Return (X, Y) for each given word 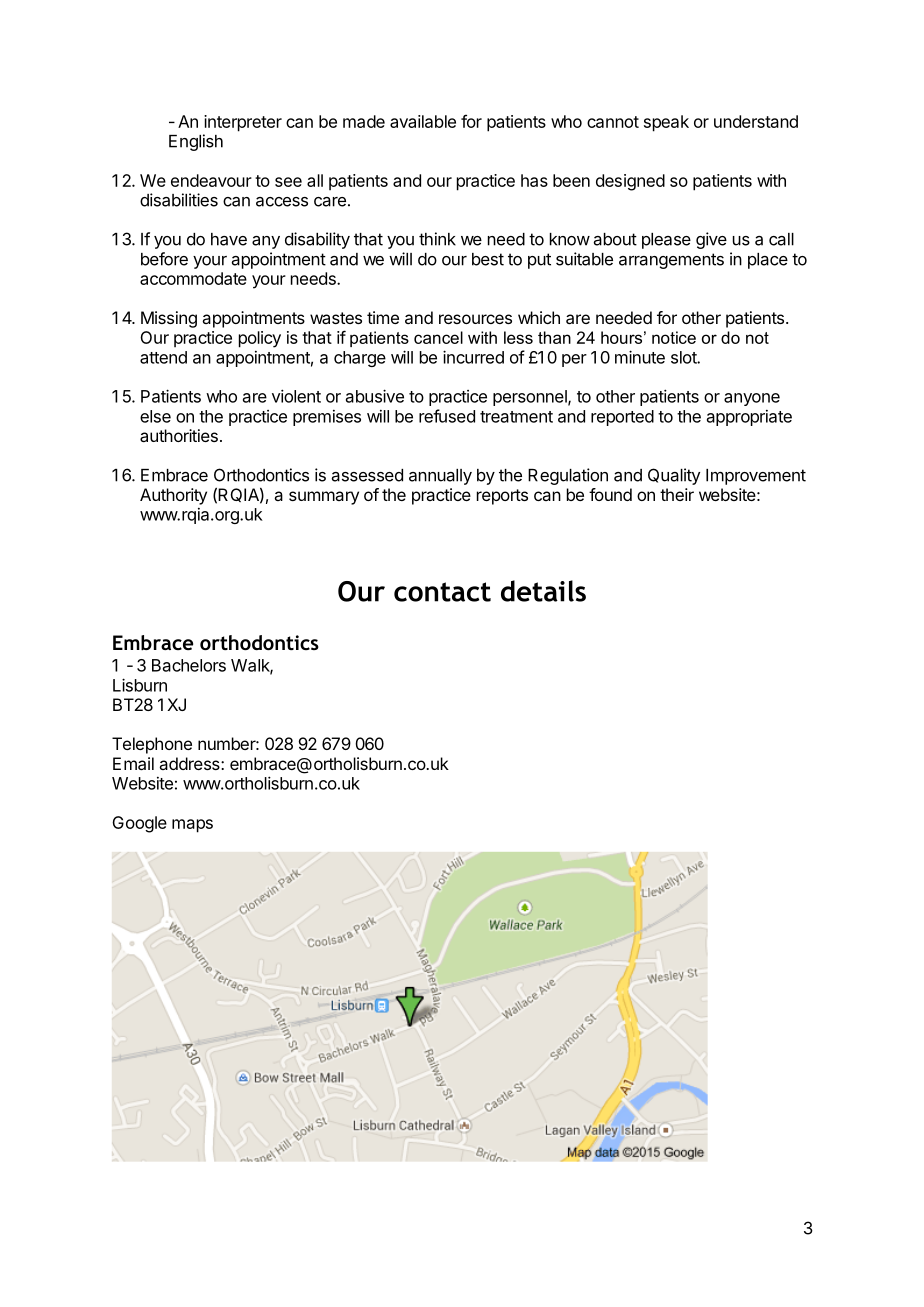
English (196, 142)
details (543, 591)
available (423, 121)
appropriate (749, 418)
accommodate (193, 278)
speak (666, 123)
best (488, 259)
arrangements (671, 261)
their (677, 494)
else (155, 416)
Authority (173, 496)
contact (442, 592)
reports (502, 497)
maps (192, 826)
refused (447, 416)
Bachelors (189, 665)
